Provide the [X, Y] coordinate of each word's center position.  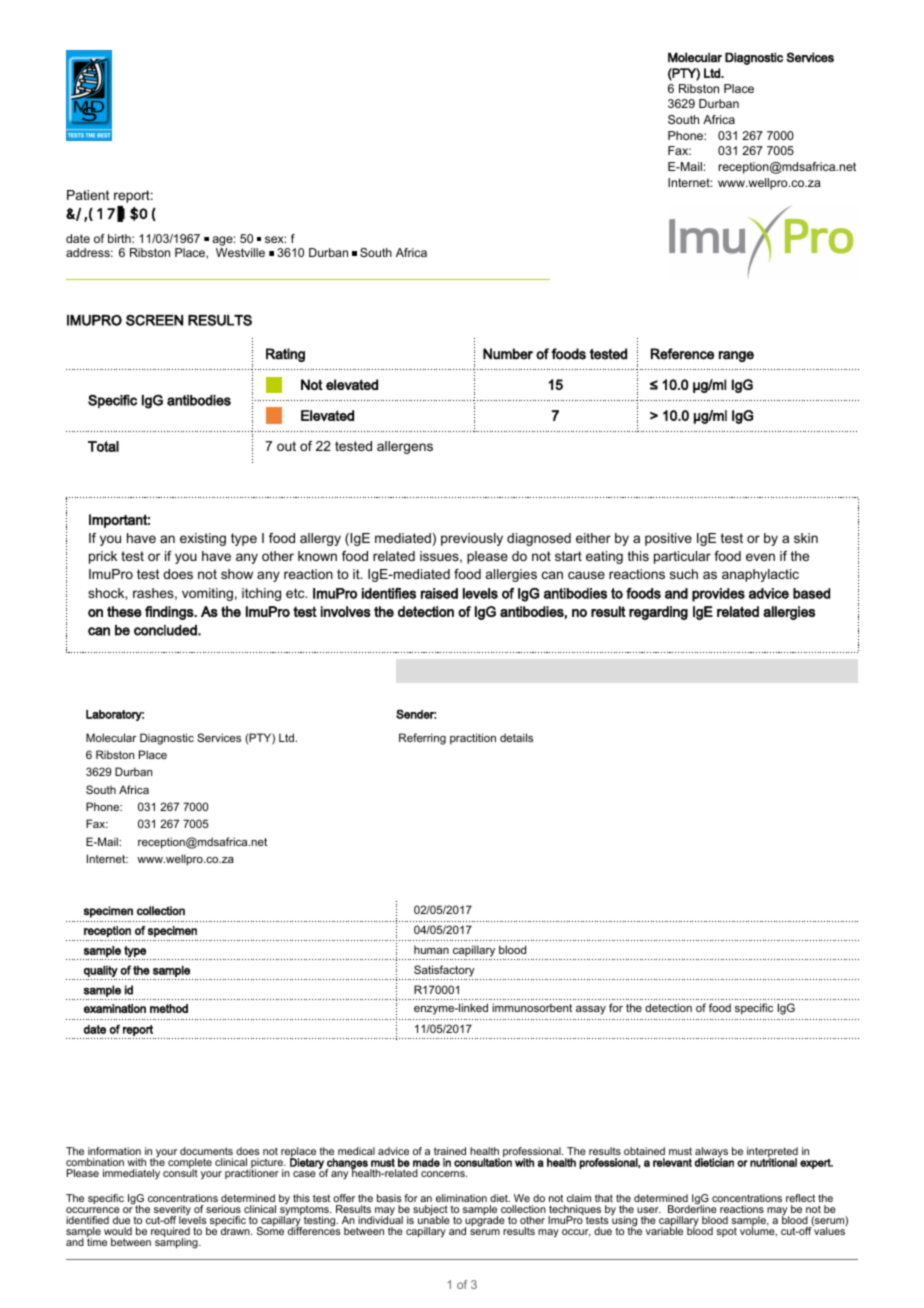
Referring [422, 739]
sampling [177, 1242]
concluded [166, 630]
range [736, 356]
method [169, 1008]
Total [103, 446]
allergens [405, 447]
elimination [461, 1198]
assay [591, 1010]
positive [668, 539]
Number [508, 354]
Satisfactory [444, 971]
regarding [658, 613]
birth [120, 238]
